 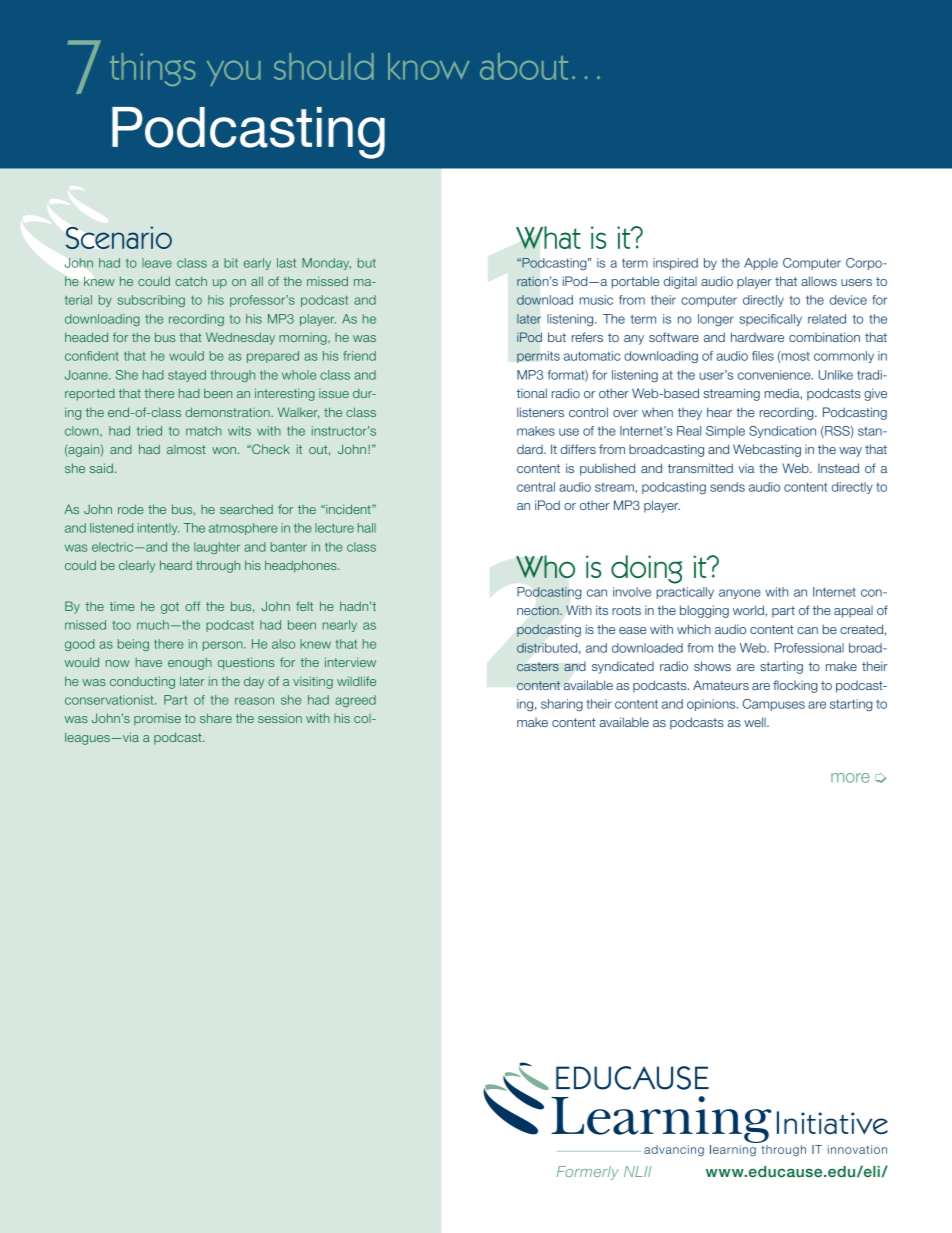 What do you see at coordinates (524, 66) in the image?
I see `about` at bounding box center [524, 66].
